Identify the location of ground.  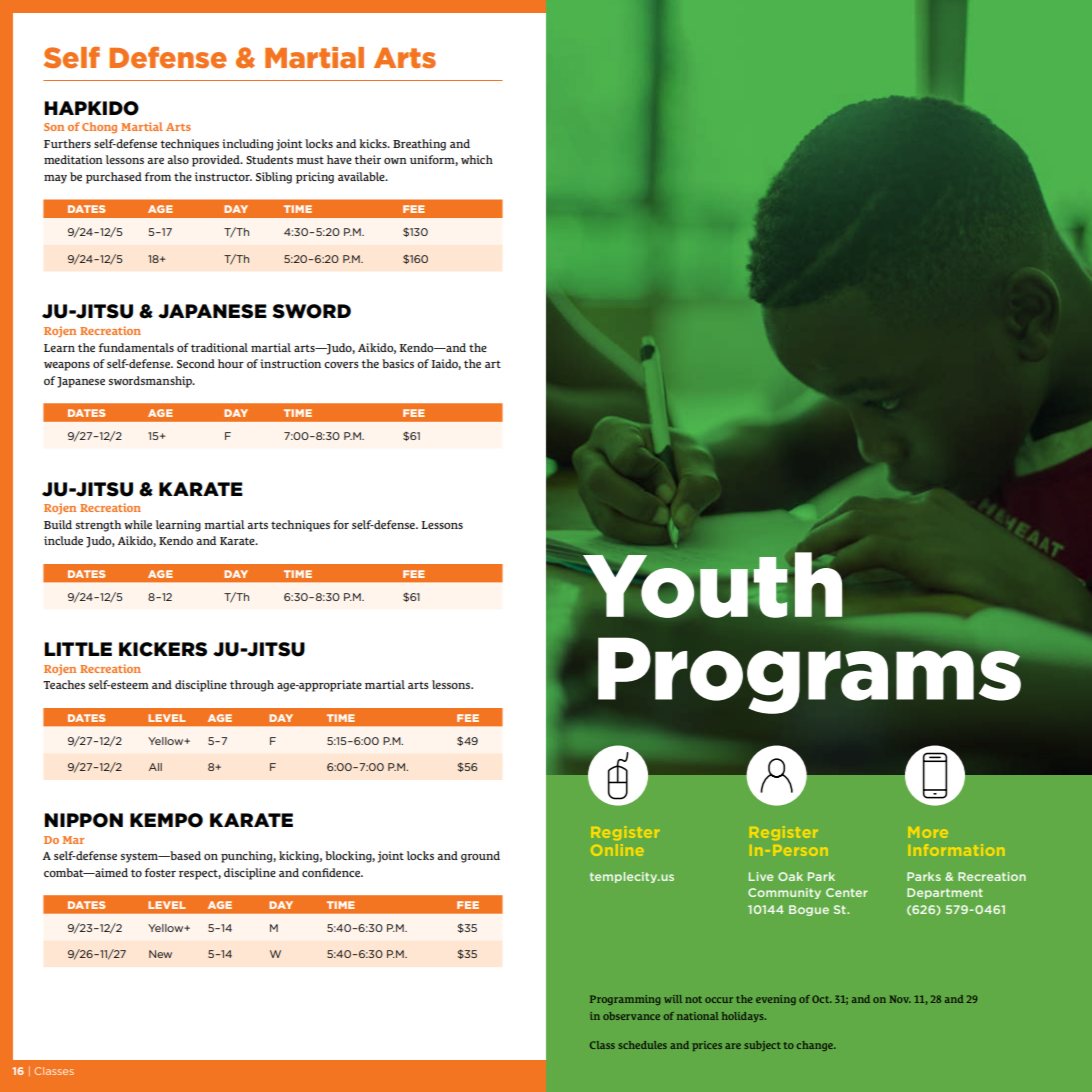
(480, 857).
